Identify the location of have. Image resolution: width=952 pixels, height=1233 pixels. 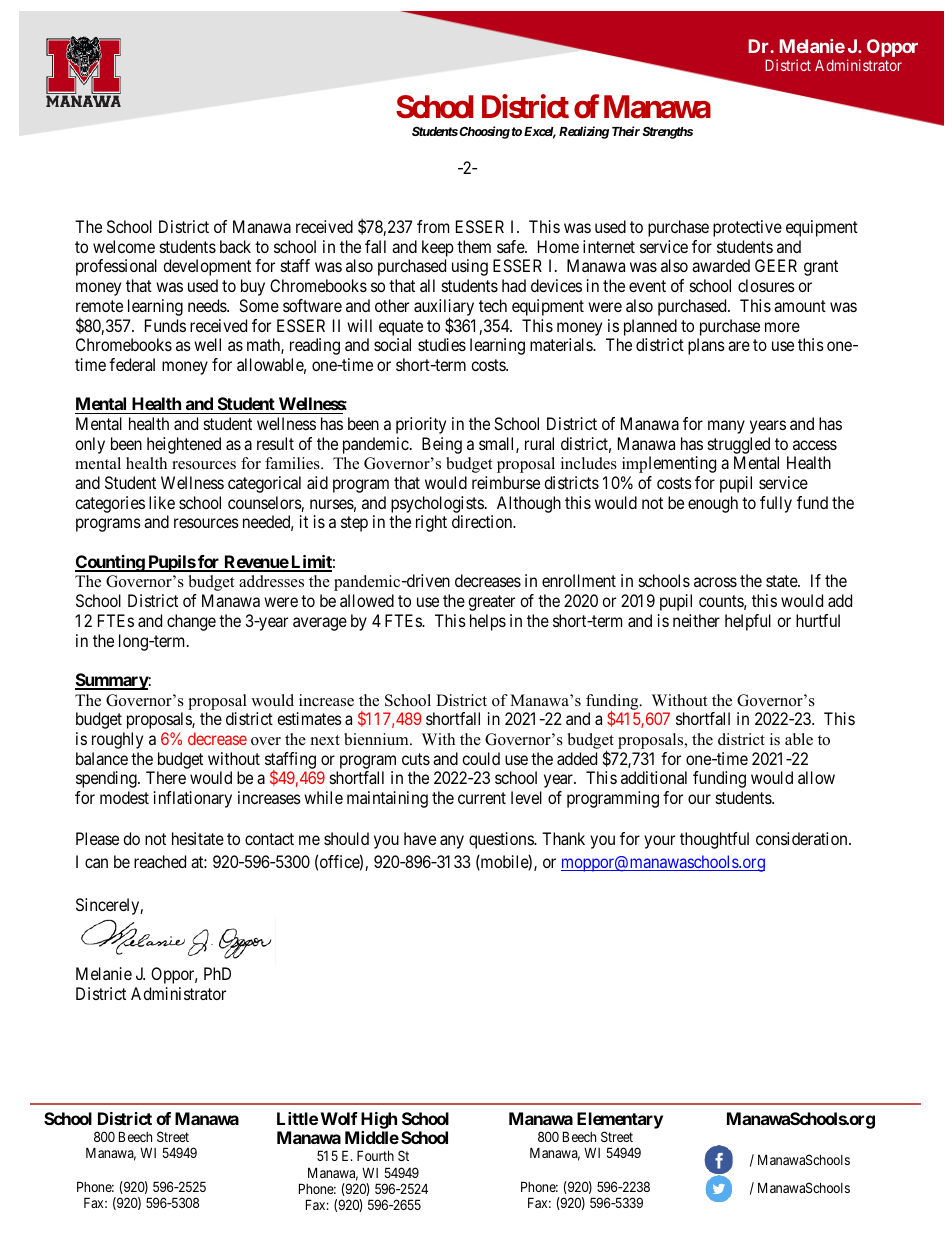
(420, 838).
